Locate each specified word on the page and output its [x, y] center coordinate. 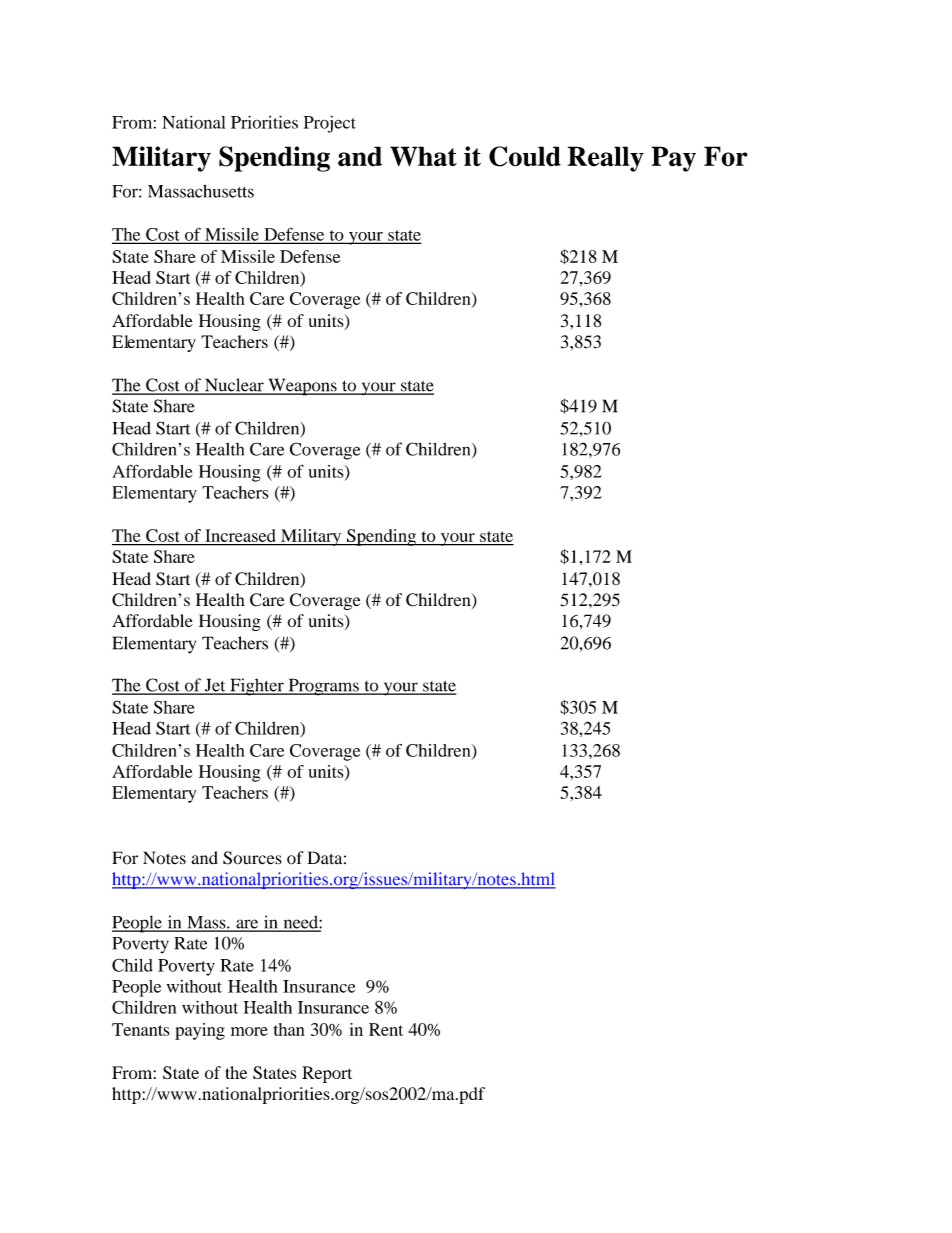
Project [330, 124]
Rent [386, 1029]
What [423, 156]
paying [200, 1031]
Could [525, 156]
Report [327, 1074]
